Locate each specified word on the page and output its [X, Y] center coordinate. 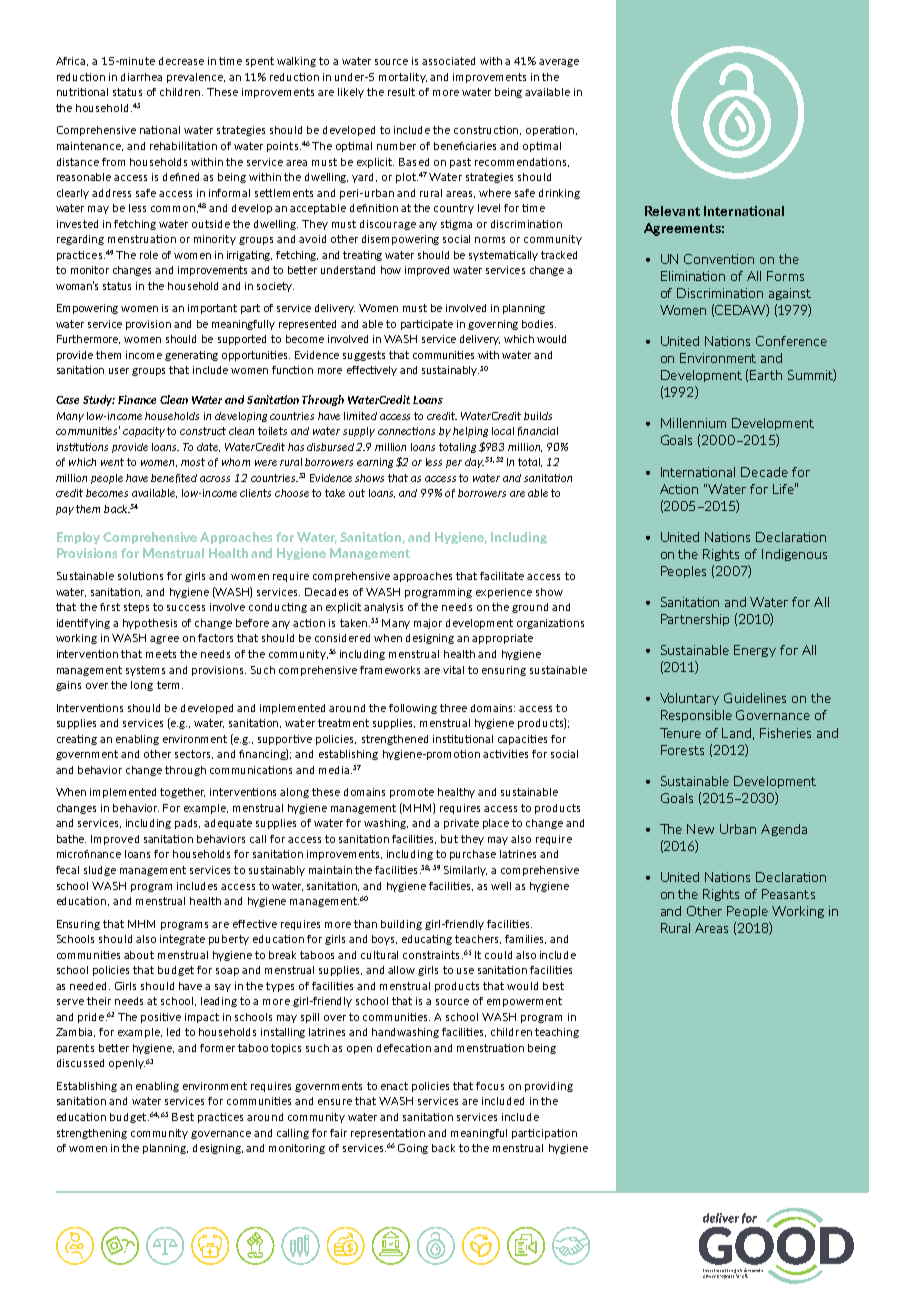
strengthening [92, 1134]
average [559, 63]
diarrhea [141, 77]
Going [413, 1149]
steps [136, 608]
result [401, 92]
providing [549, 1087]
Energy [755, 651]
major [428, 624]
